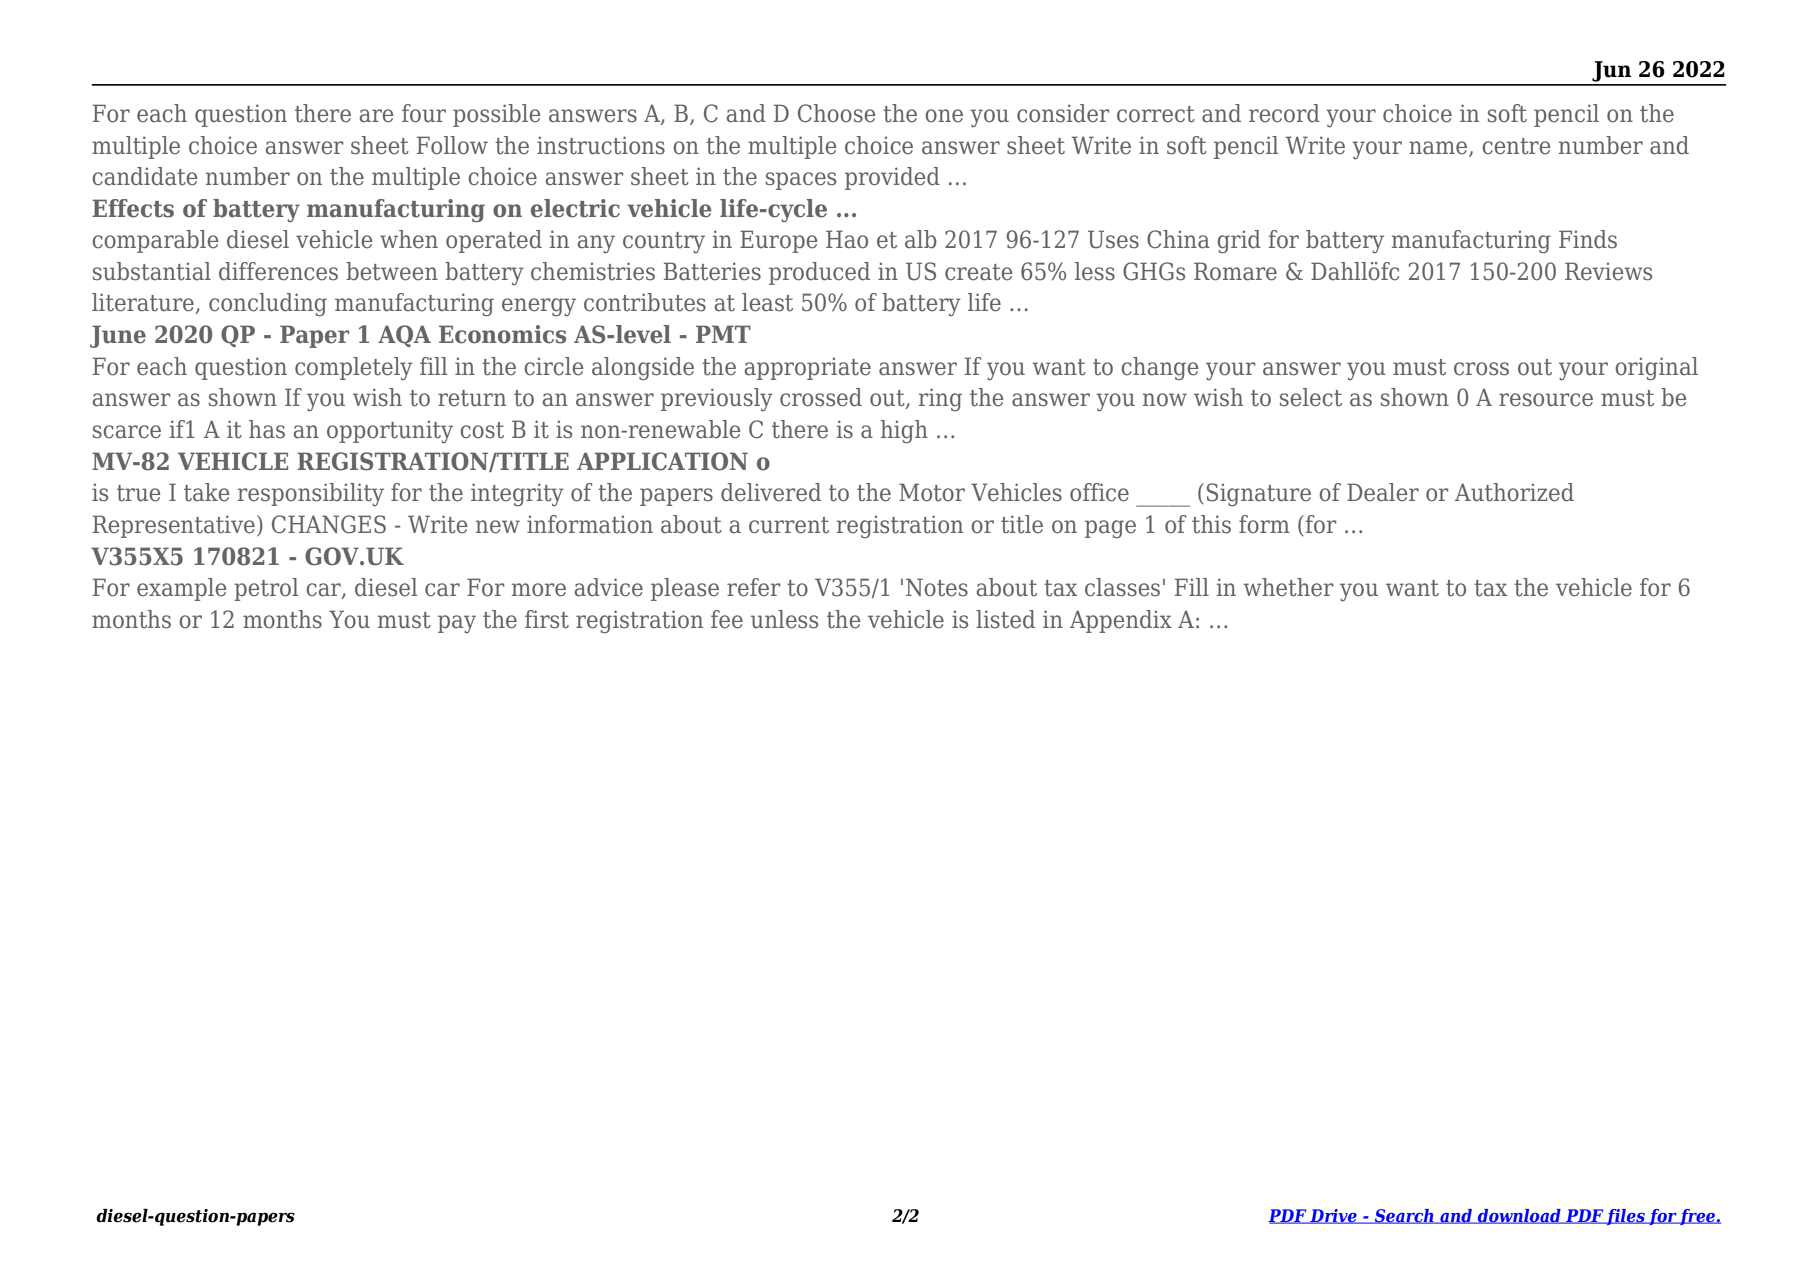  I want to click on listed, so click(1005, 619).
